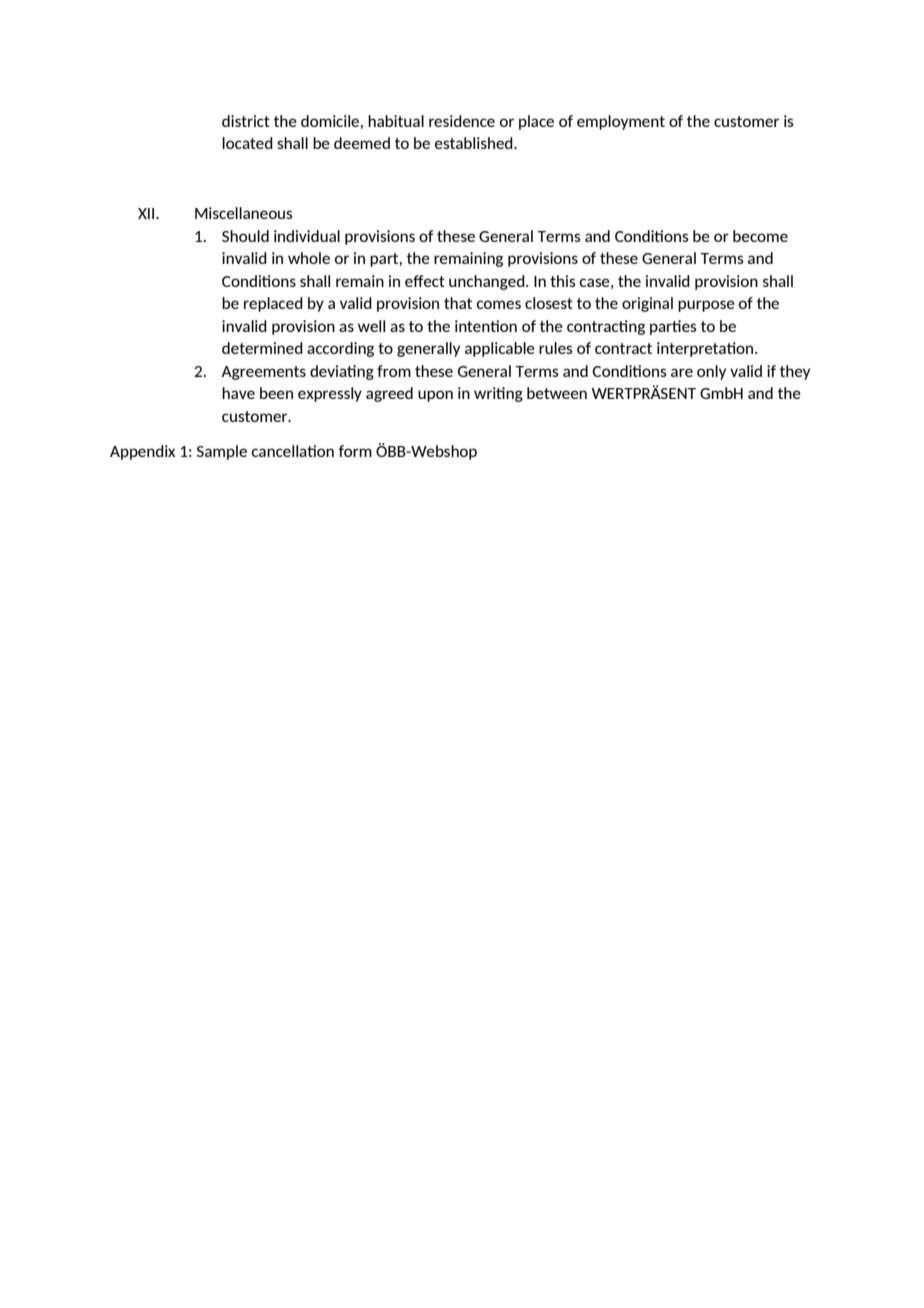  I want to click on Should, so click(245, 236).
